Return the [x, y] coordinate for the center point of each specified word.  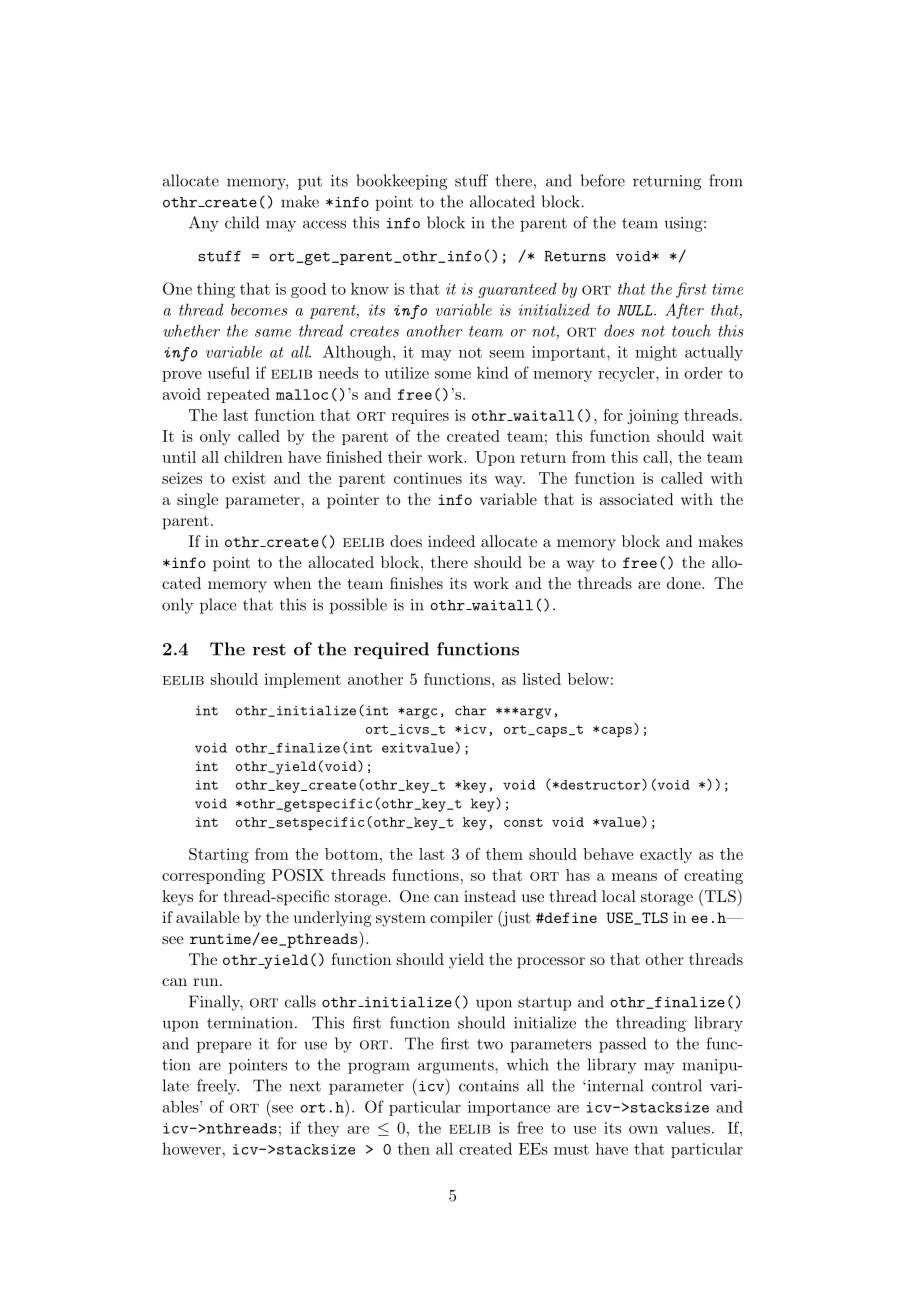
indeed [451, 541]
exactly [666, 855]
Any [204, 224]
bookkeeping [401, 182]
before [603, 180]
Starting [219, 856]
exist [249, 478]
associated [636, 499]
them [504, 854]
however [192, 1148]
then [414, 1149]
